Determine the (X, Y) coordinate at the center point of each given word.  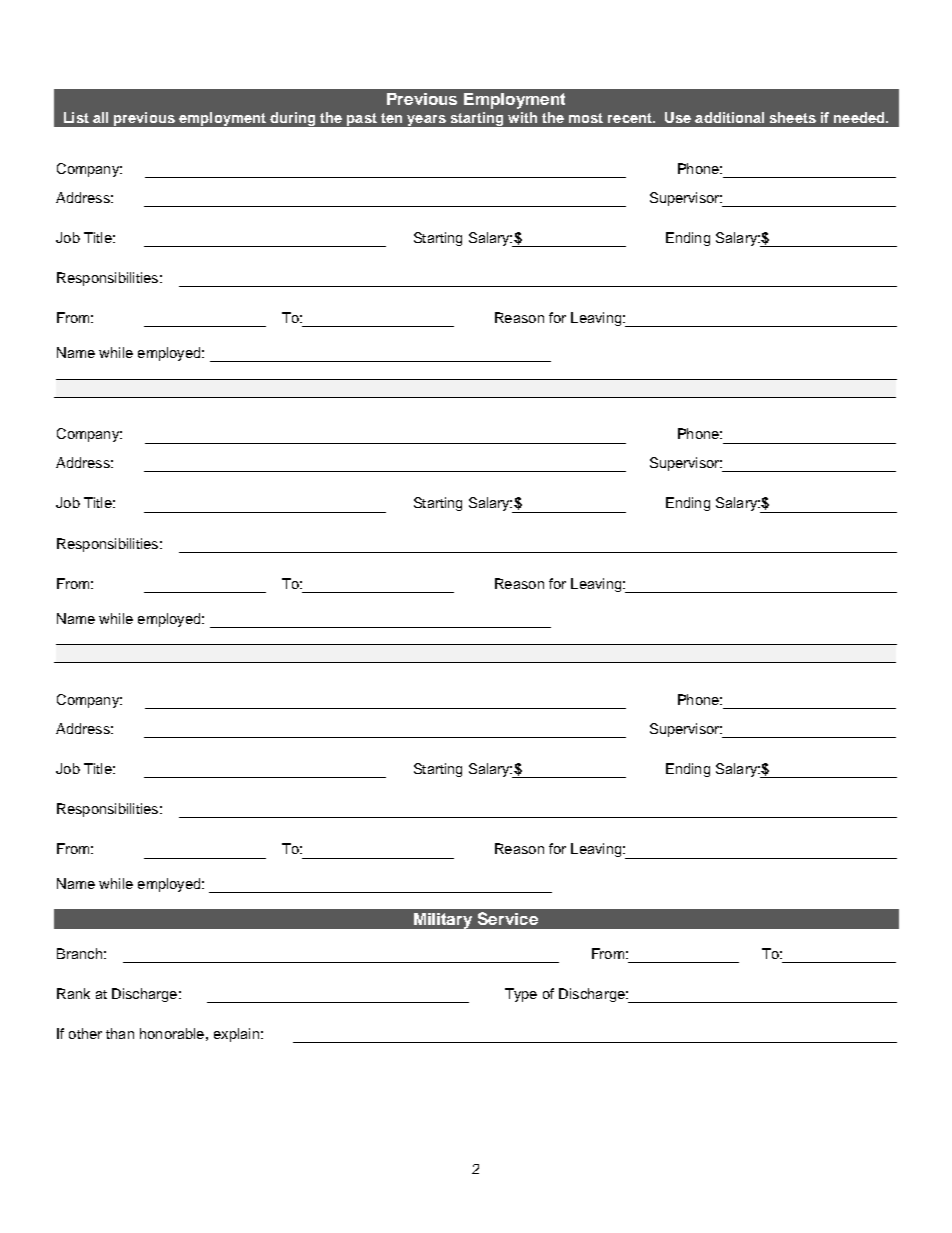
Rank (73, 993)
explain (236, 1035)
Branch (79, 953)
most (586, 118)
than (120, 1033)
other (85, 1033)
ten (391, 118)
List (76, 117)
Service (508, 918)
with (522, 117)
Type (521, 995)
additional (729, 117)
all (100, 117)
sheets (793, 117)
